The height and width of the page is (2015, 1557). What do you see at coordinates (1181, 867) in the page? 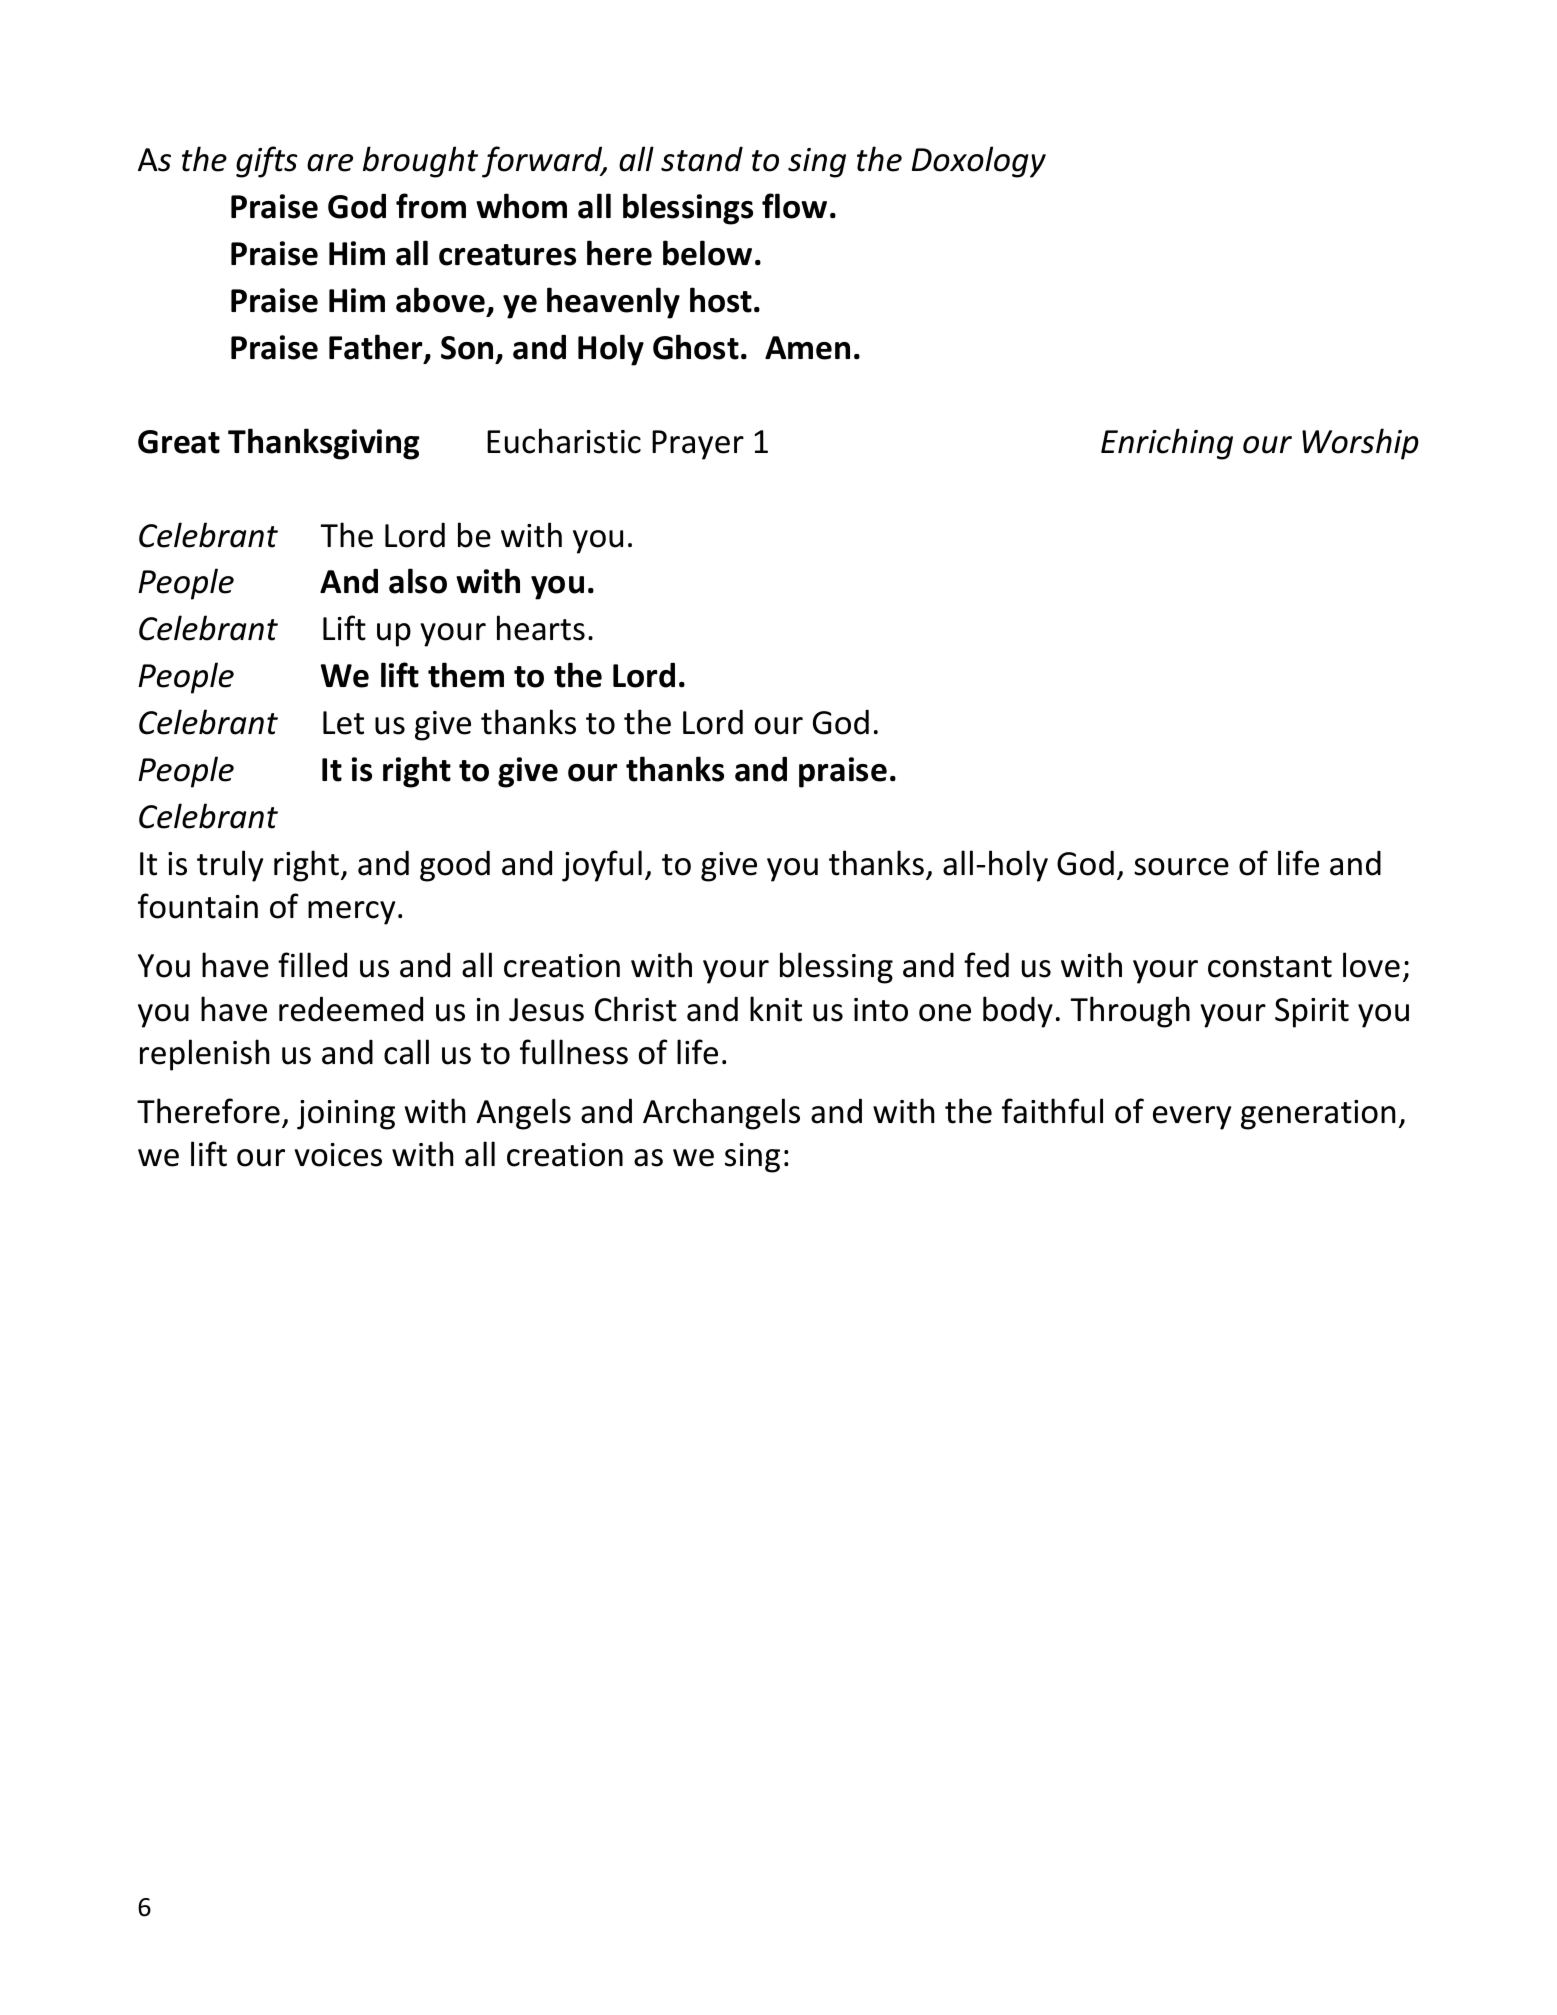
I see `source` at bounding box center [1181, 867].
